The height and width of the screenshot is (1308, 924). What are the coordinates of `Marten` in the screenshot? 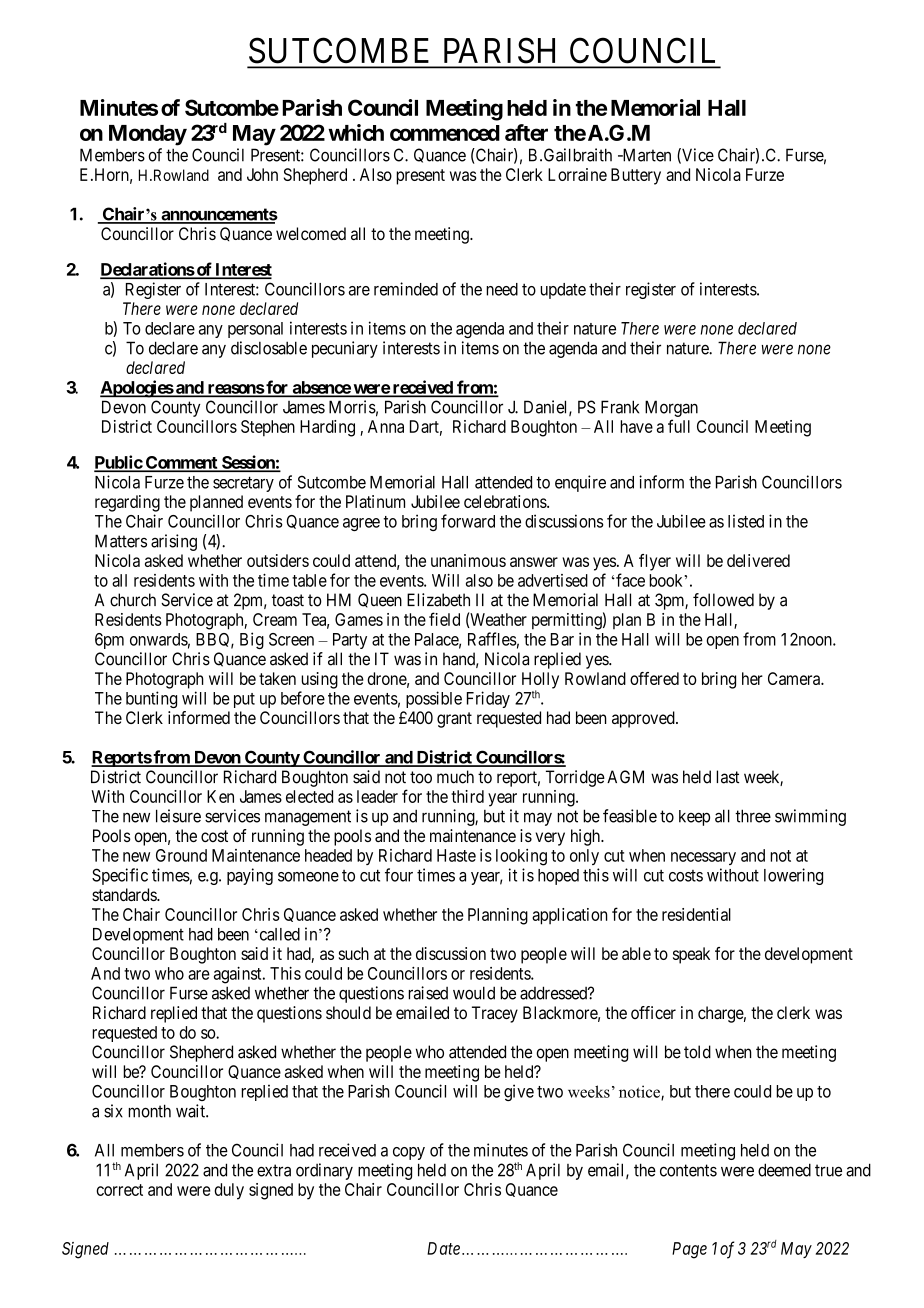 It's located at (645, 155).
